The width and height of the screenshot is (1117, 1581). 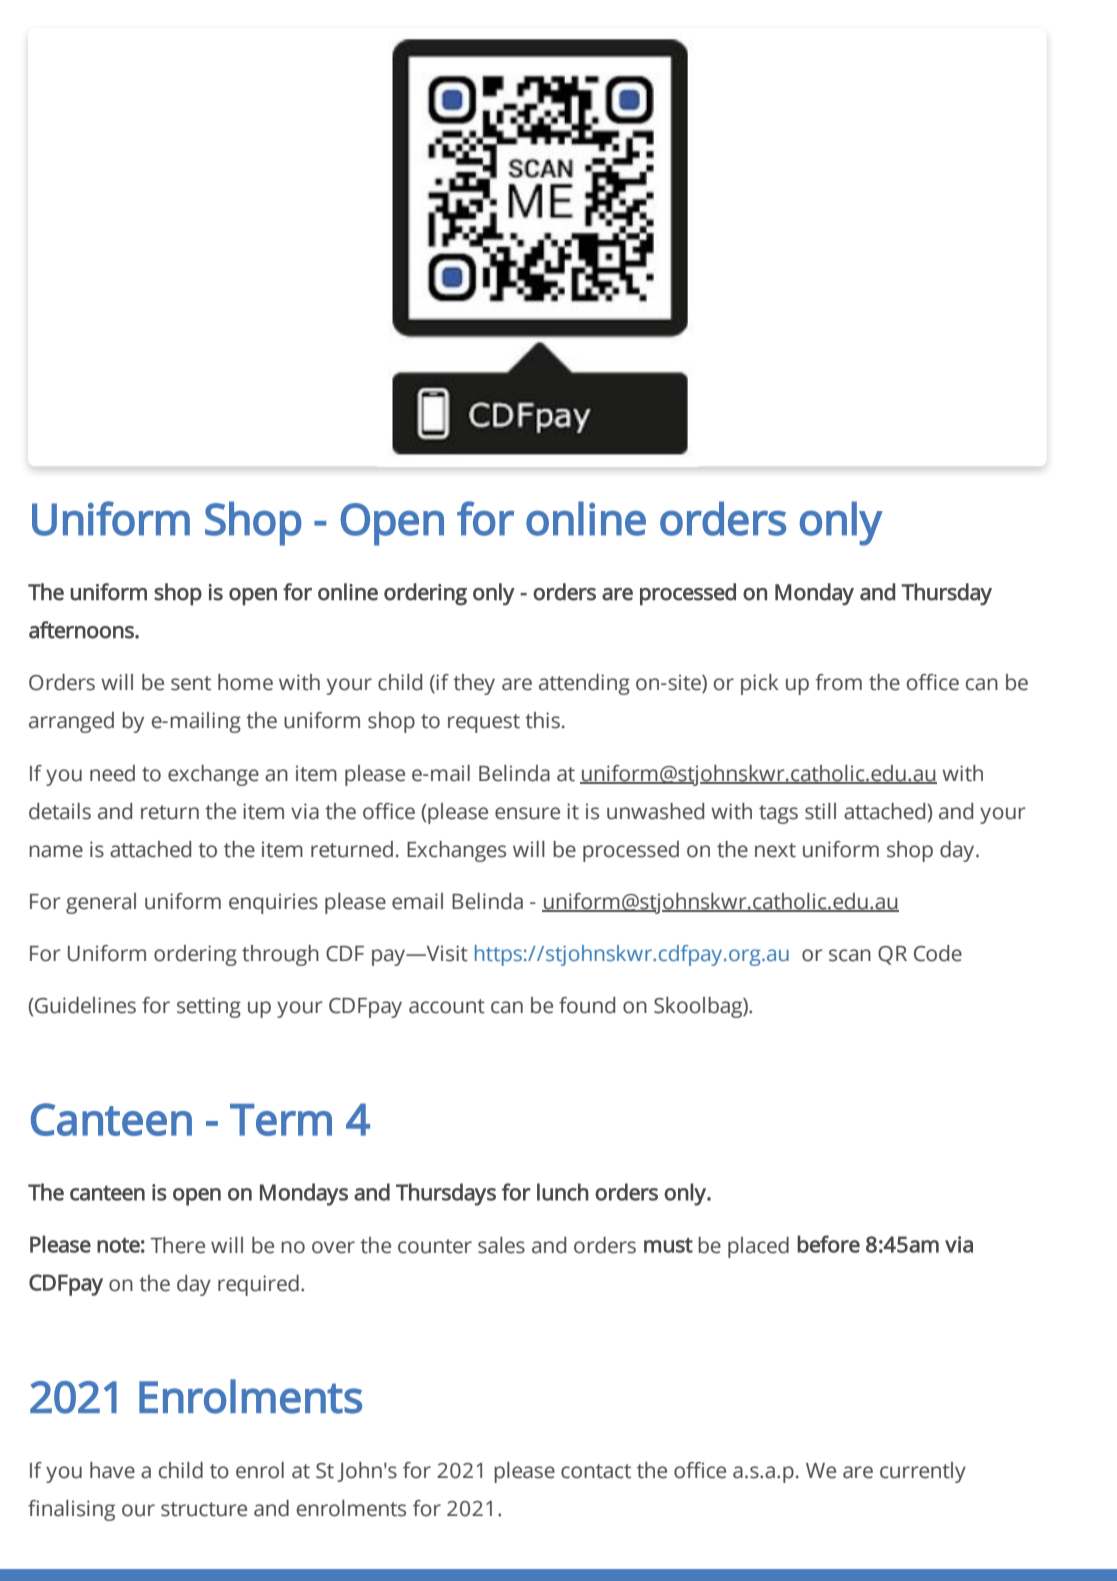 What do you see at coordinates (447, 1006) in the screenshot?
I see `account` at bounding box center [447, 1006].
